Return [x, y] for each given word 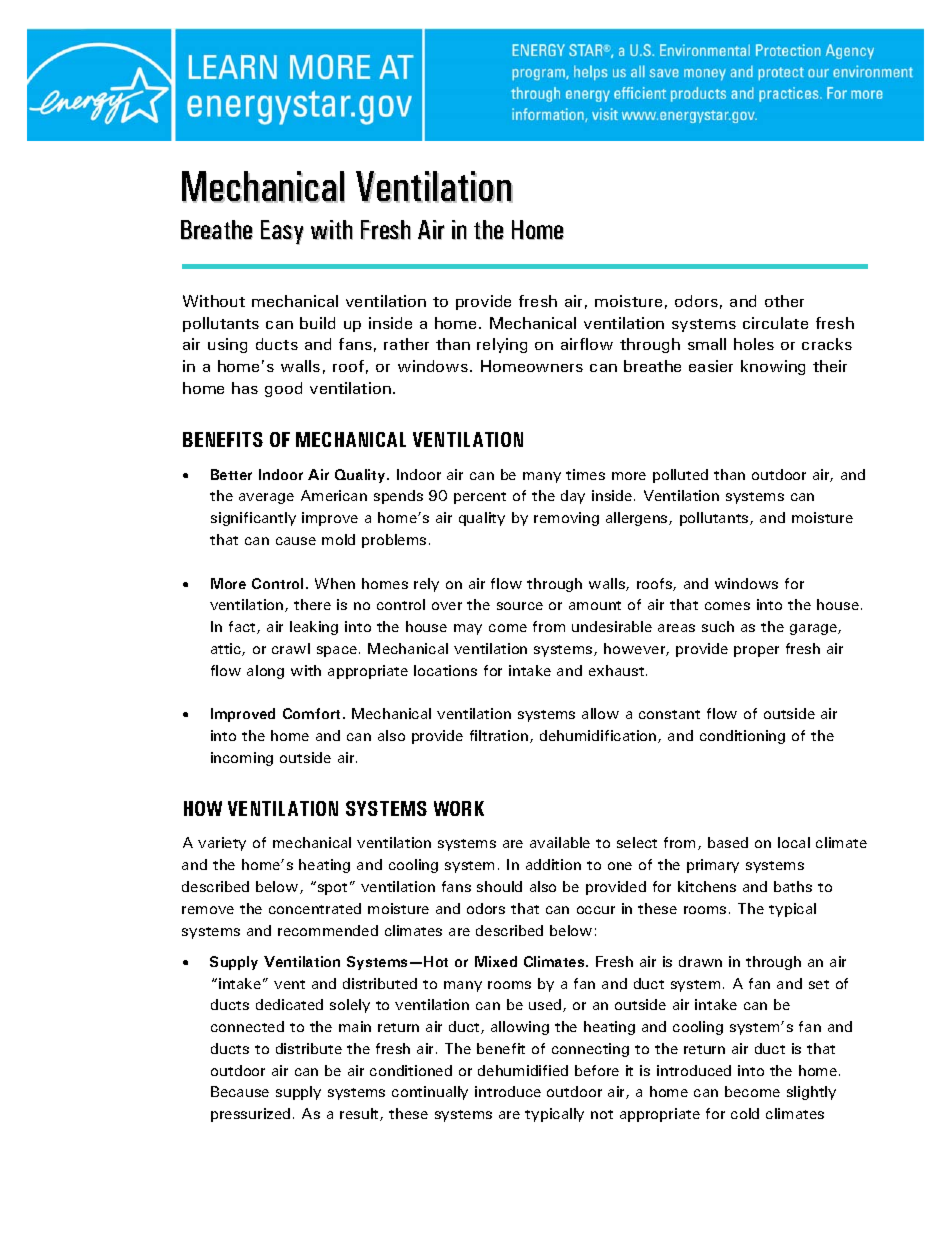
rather [406, 344]
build [317, 323]
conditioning [742, 737]
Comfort [311, 713]
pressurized [250, 1115]
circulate [775, 323]
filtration [500, 736]
